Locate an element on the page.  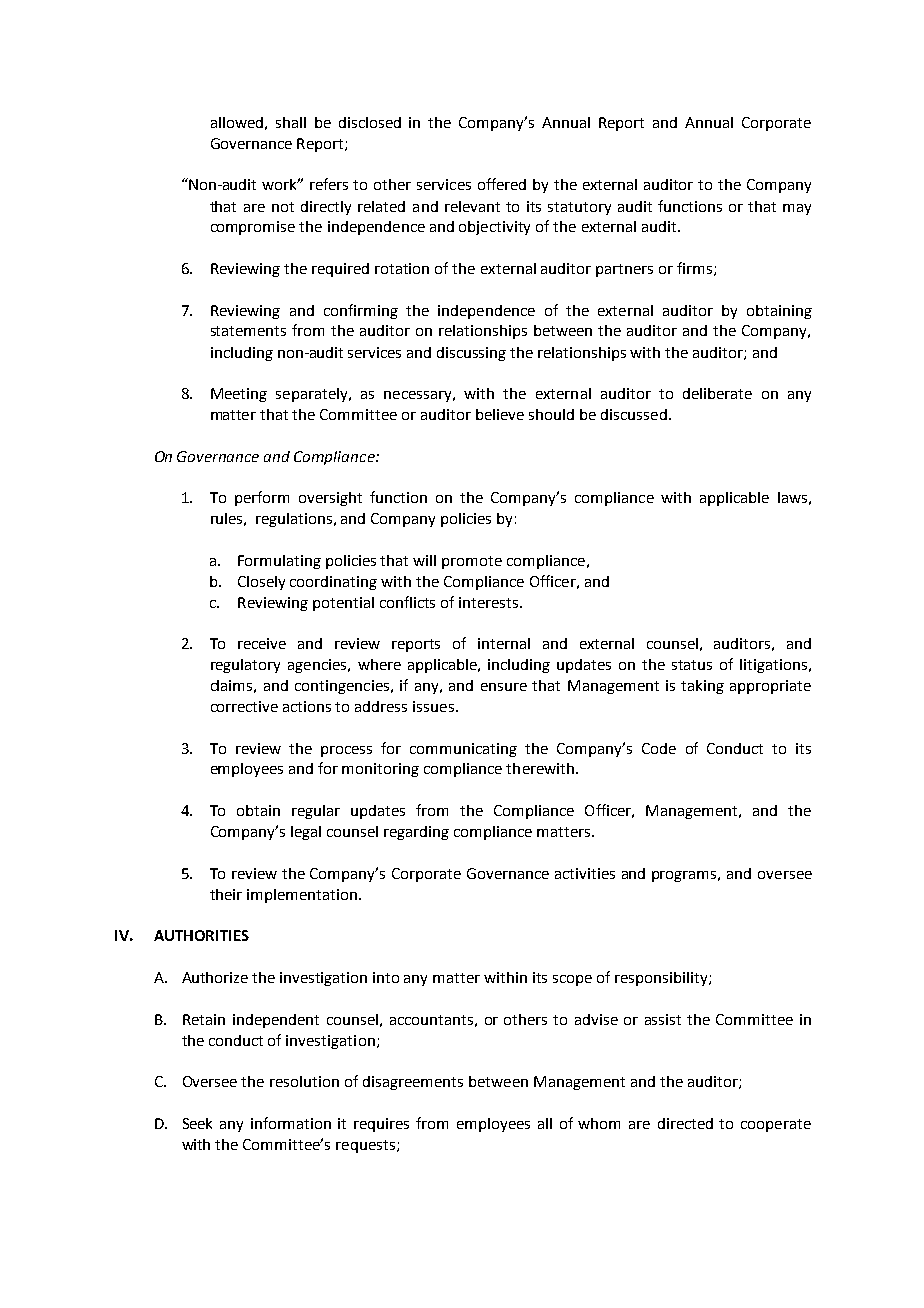
disagreements is located at coordinates (413, 1083).
